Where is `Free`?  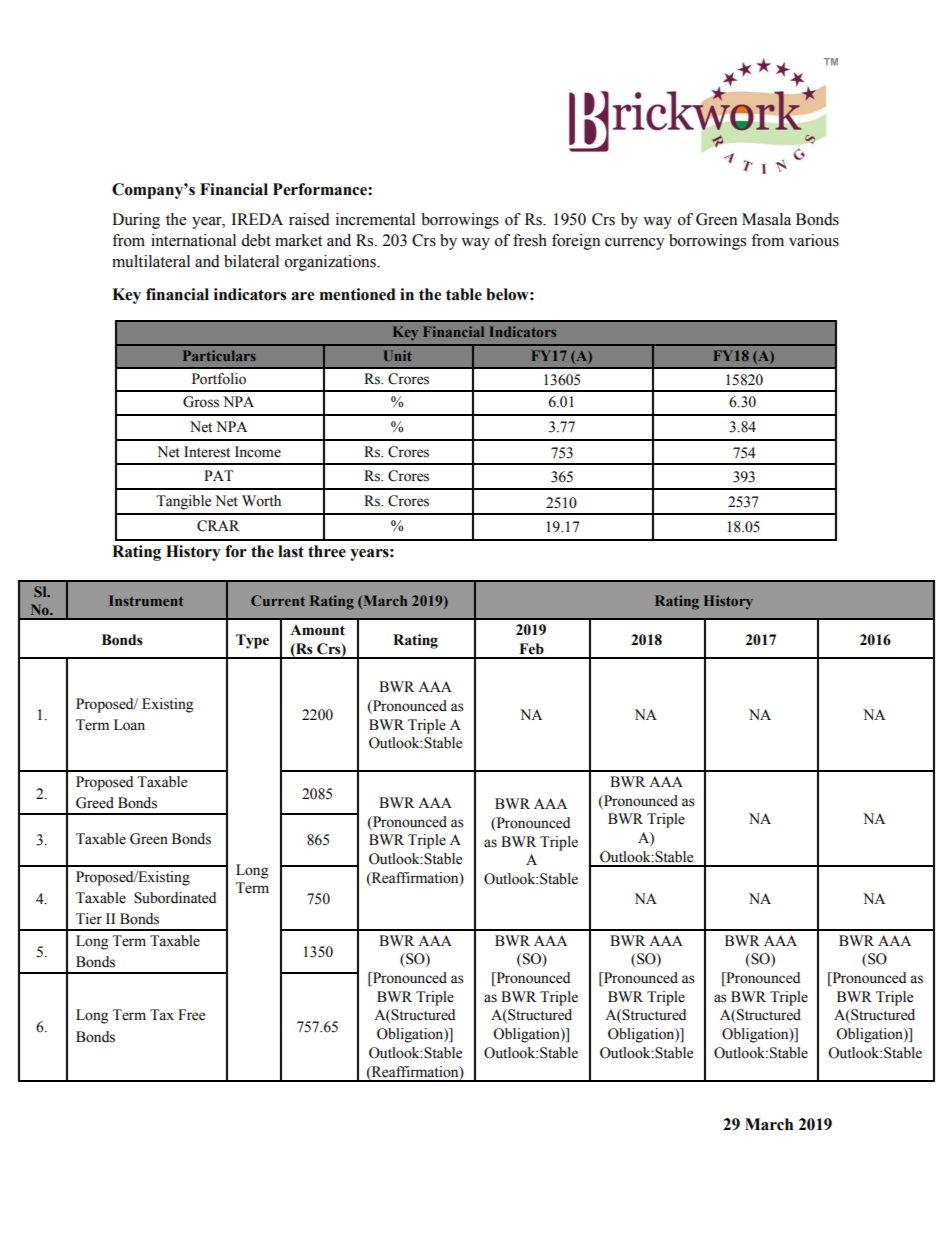 Free is located at coordinates (191, 1015).
